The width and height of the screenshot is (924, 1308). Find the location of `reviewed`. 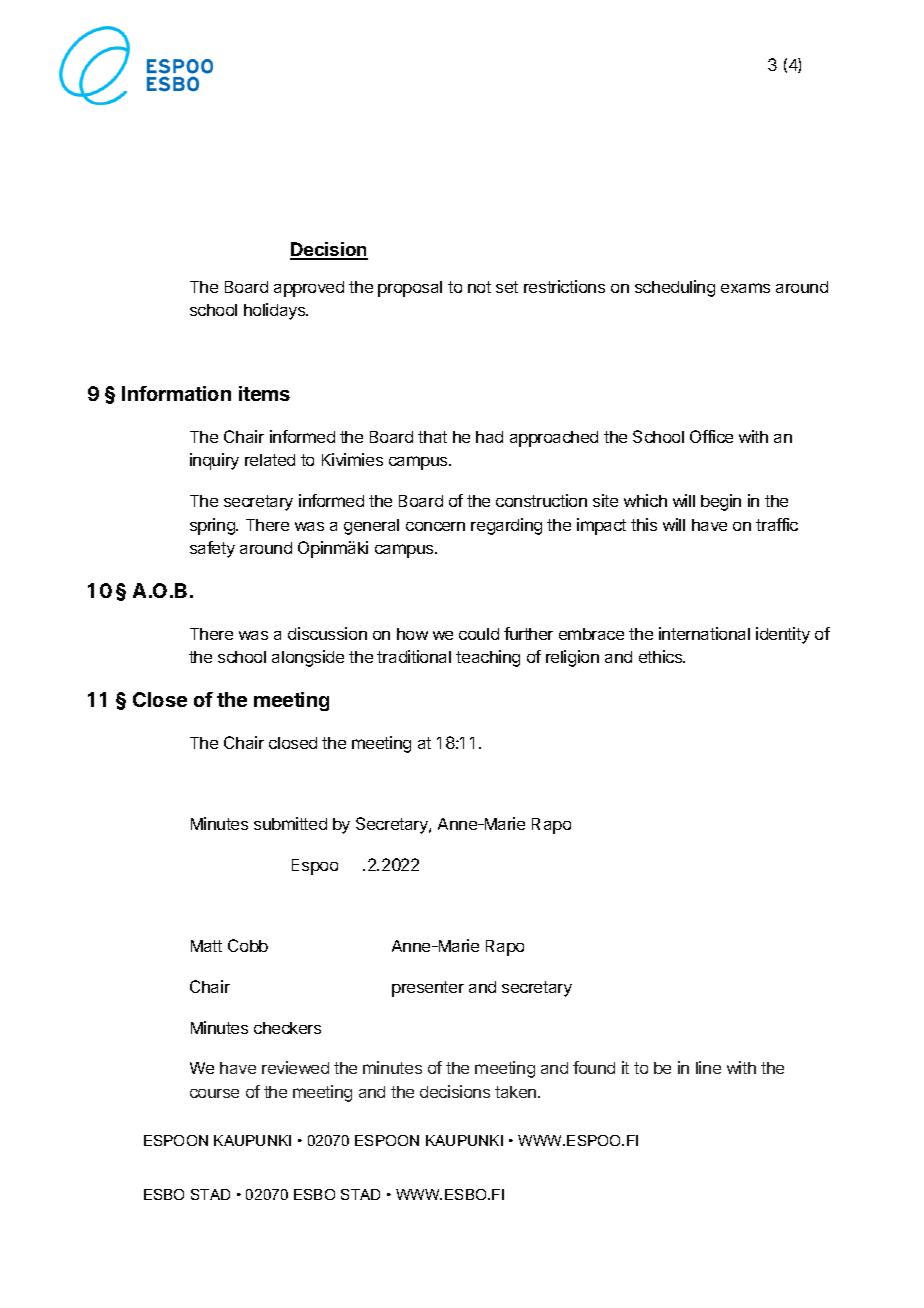

reviewed is located at coordinates (295, 1067).
